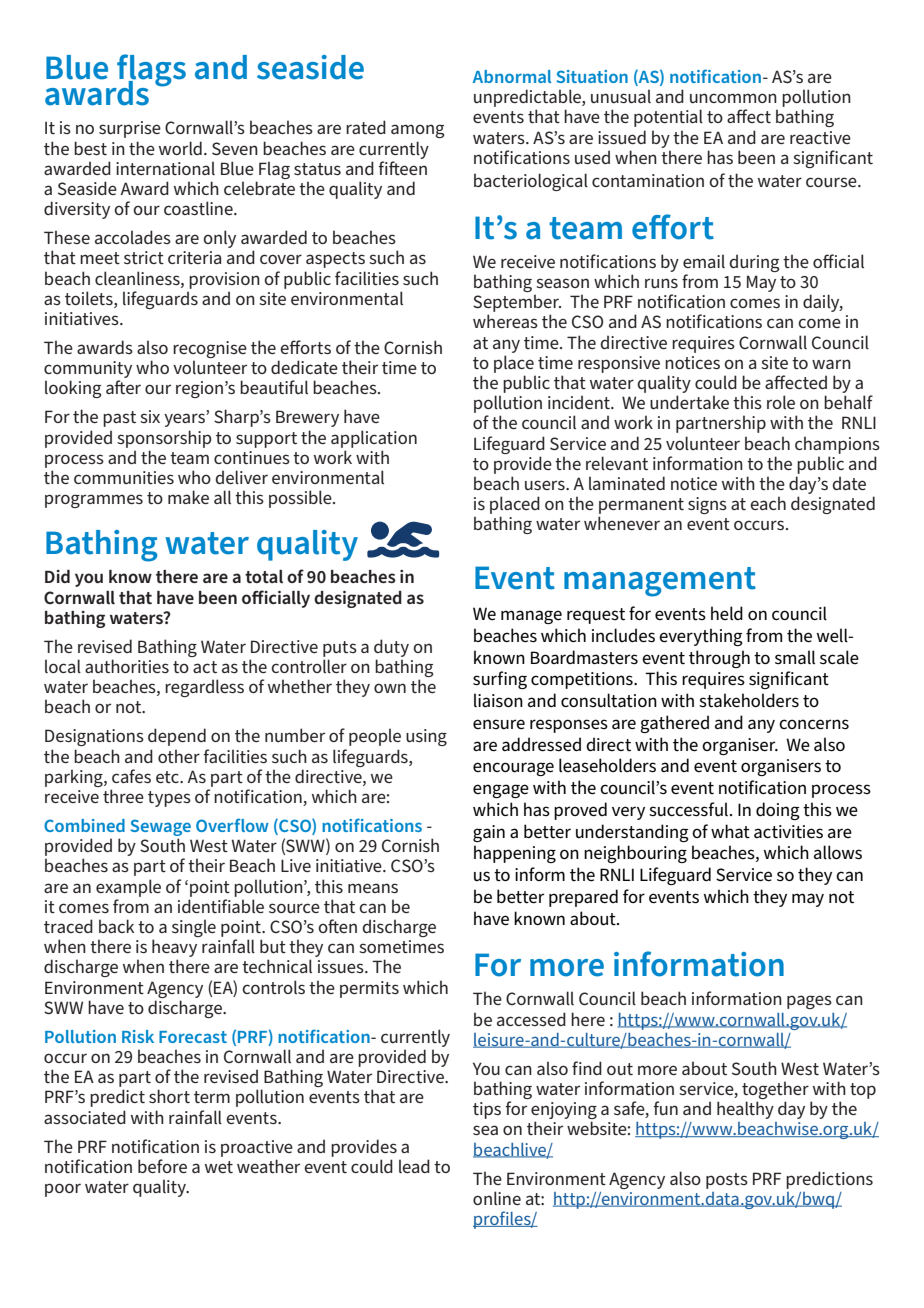 This image has width=924, height=1308. What do you see at coordinates (546, 485) in the image?
I see `users` at bounding box center [546, 485].
